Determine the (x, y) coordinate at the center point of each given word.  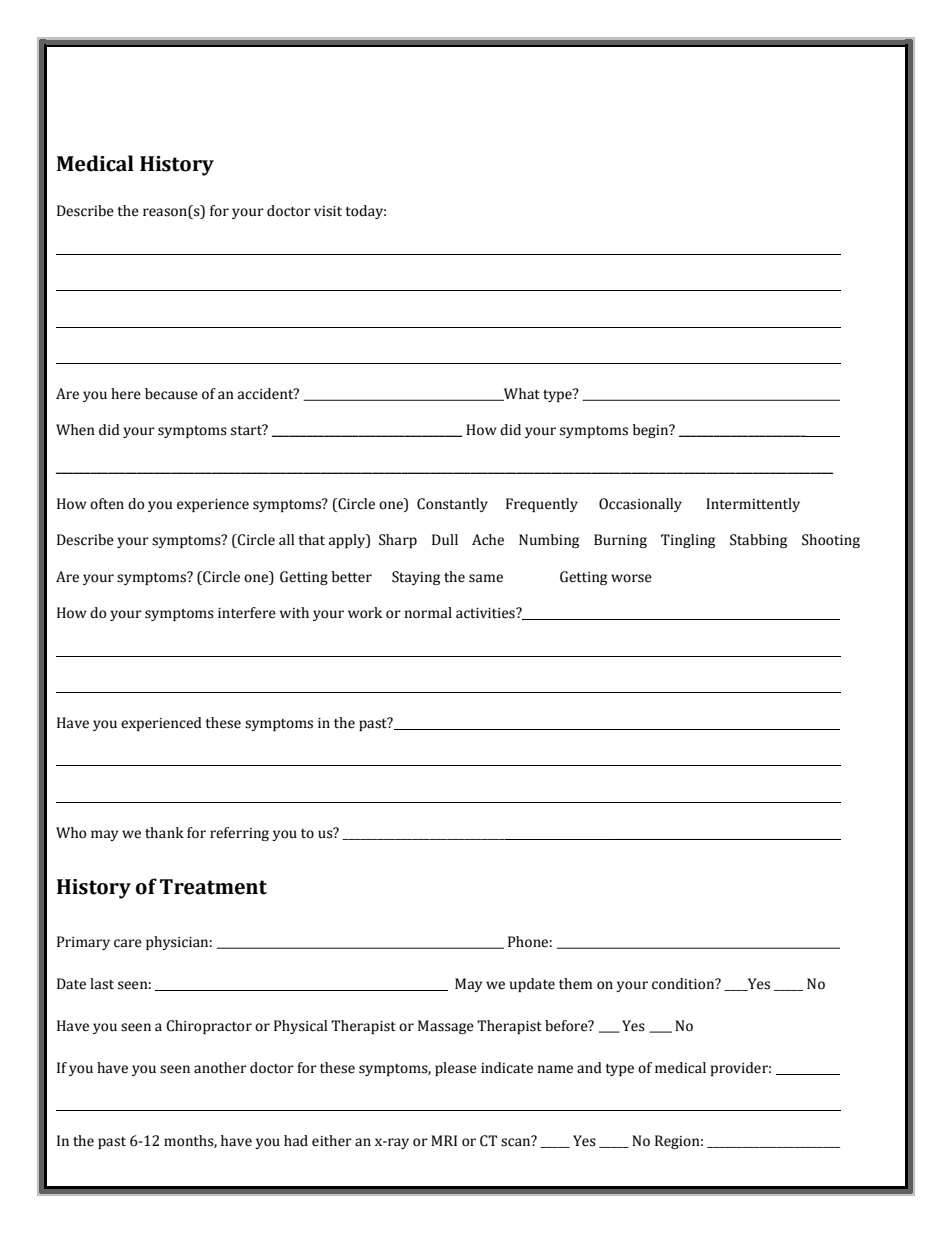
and (589, 1068)
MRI (444, 1140)
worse (631, 578)
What (521, 394)
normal (428, 613)
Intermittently (753, 505)
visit (328, 211)
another (220, 1068)
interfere (247, 613)
